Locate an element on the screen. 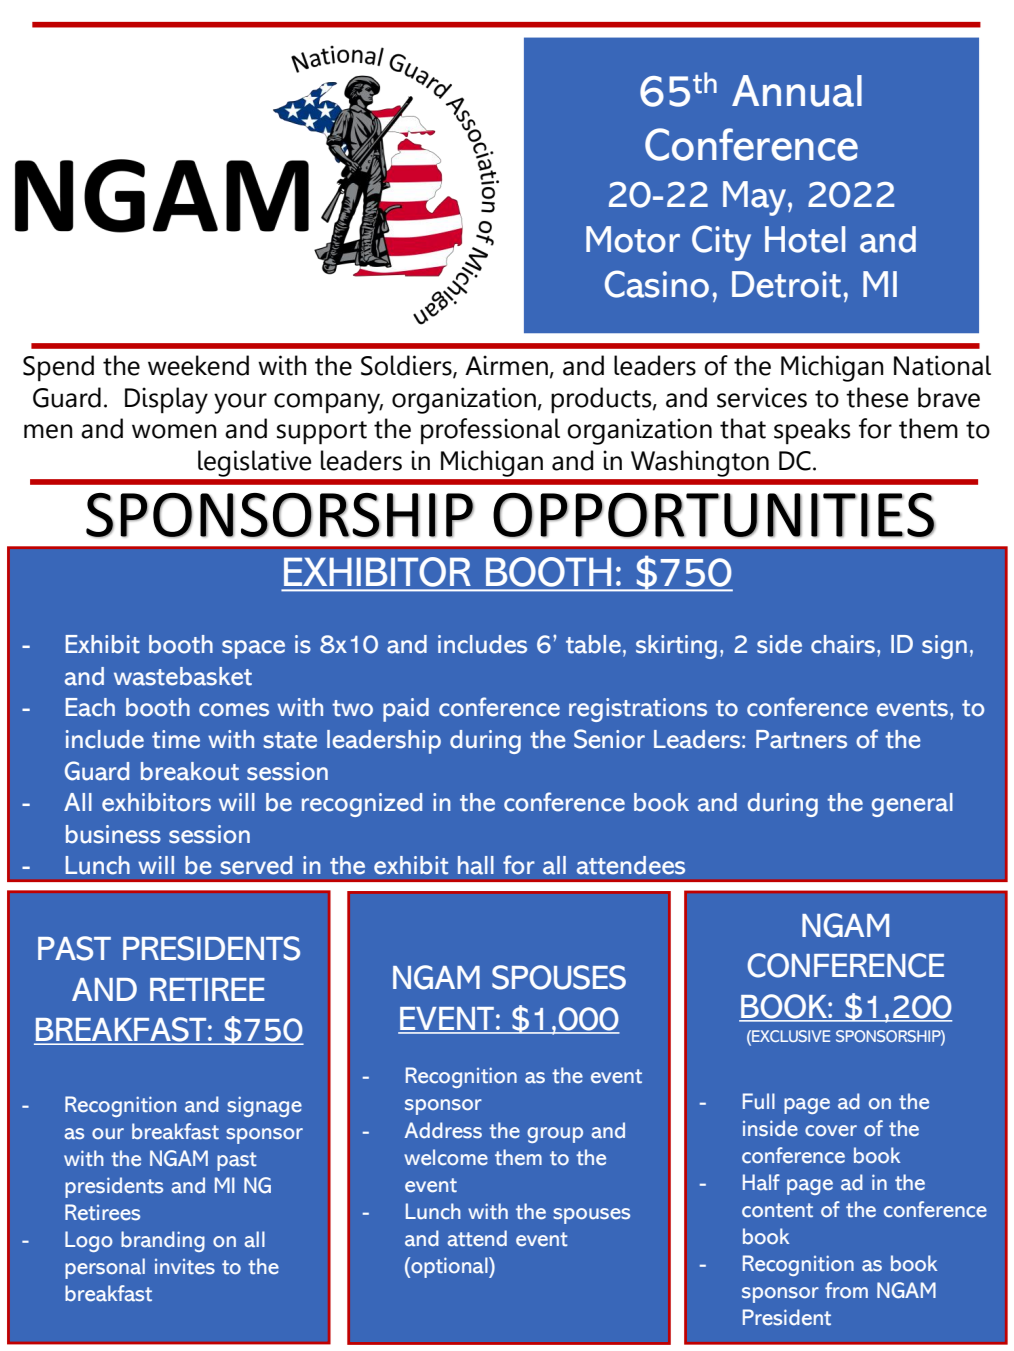 The height and width of the screenshot is (1351, 1014). welcome is located at coordinates (446, 1157).
